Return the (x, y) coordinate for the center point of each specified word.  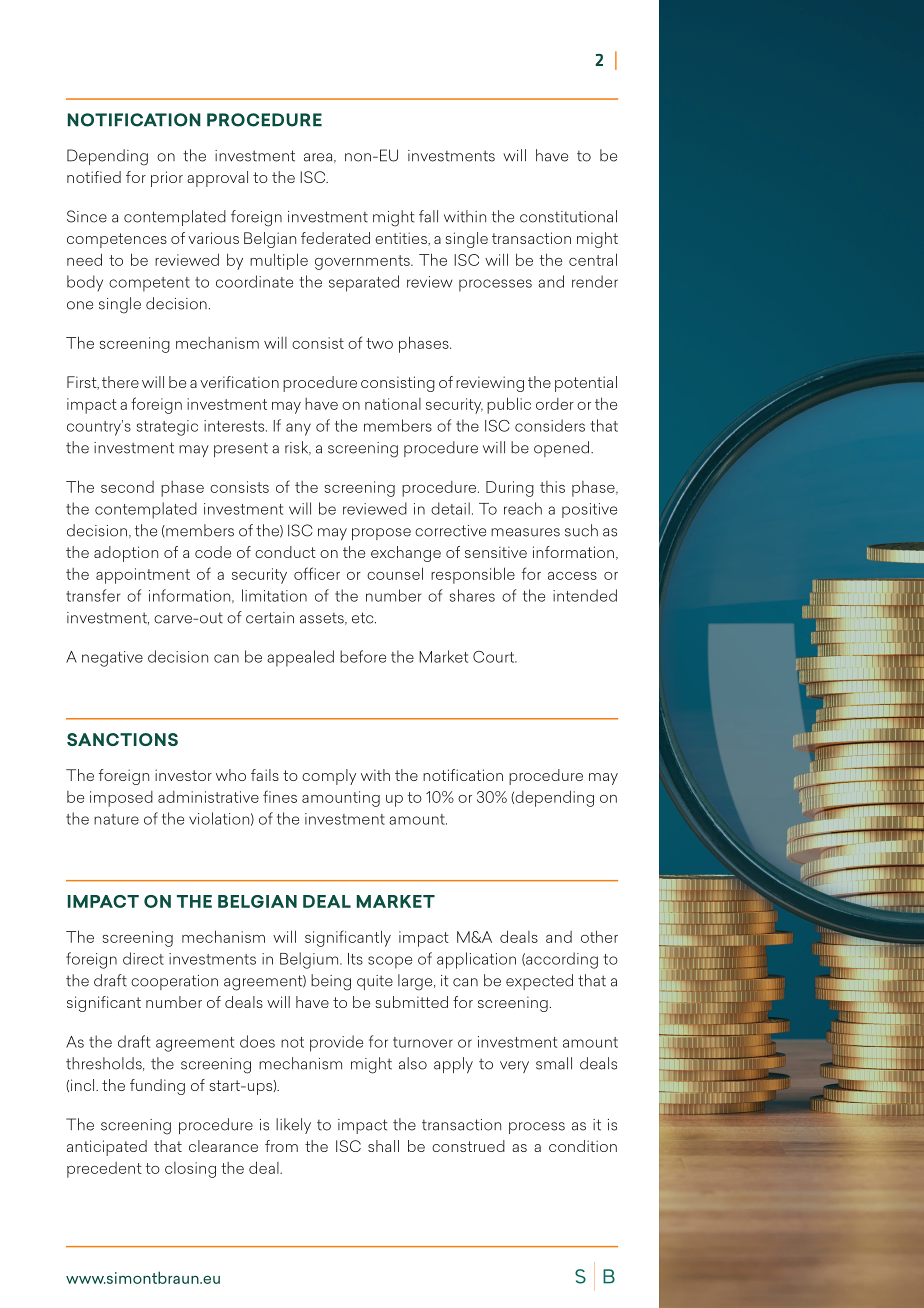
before (363, 656)
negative (112, 659)
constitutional (568, 216)
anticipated (107, 1148)
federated (335, 238)
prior (167, 179)
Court (495, 657)
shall (383, 1146)
